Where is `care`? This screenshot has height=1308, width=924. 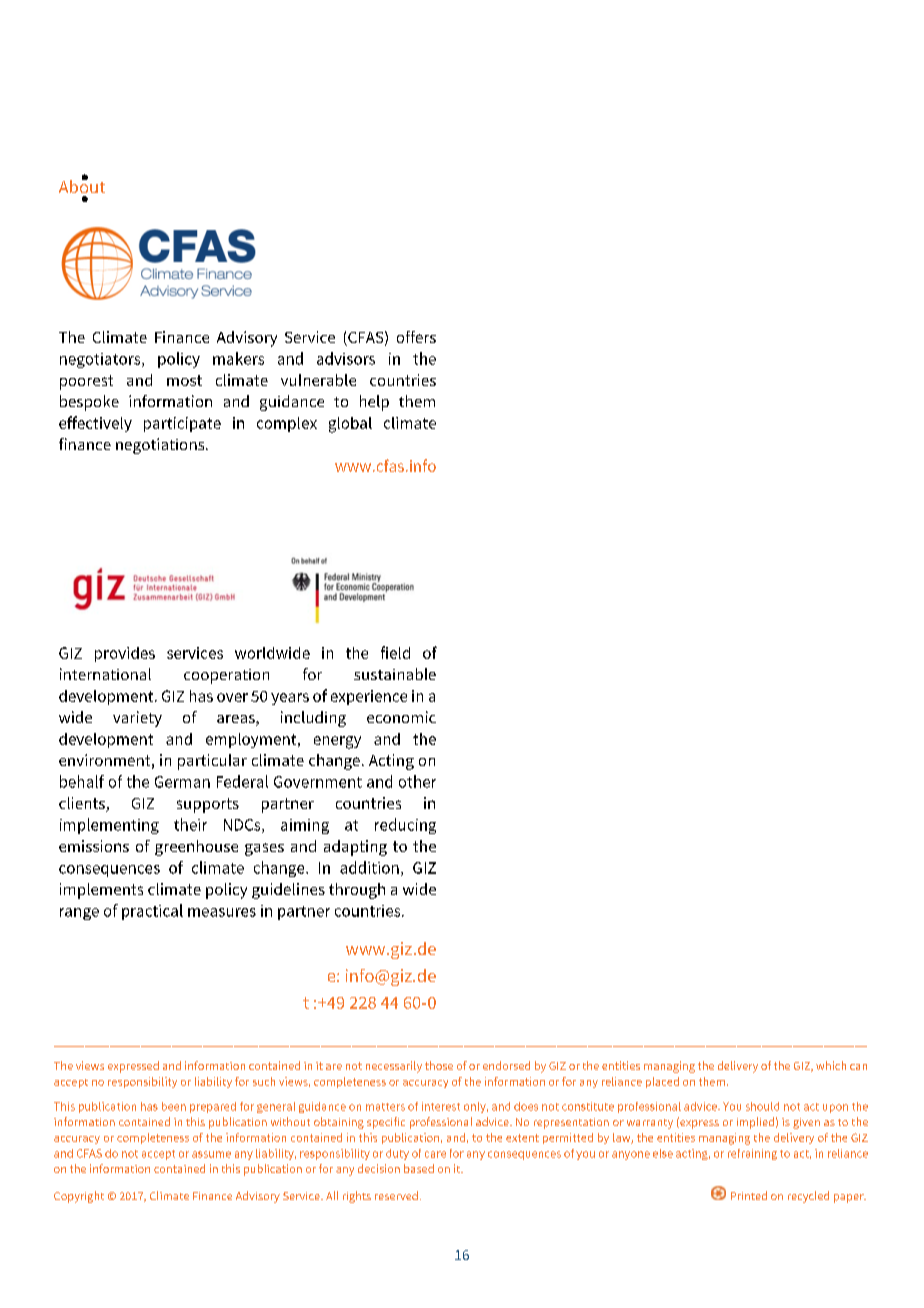 care is located at coordinates (435, 1154).
